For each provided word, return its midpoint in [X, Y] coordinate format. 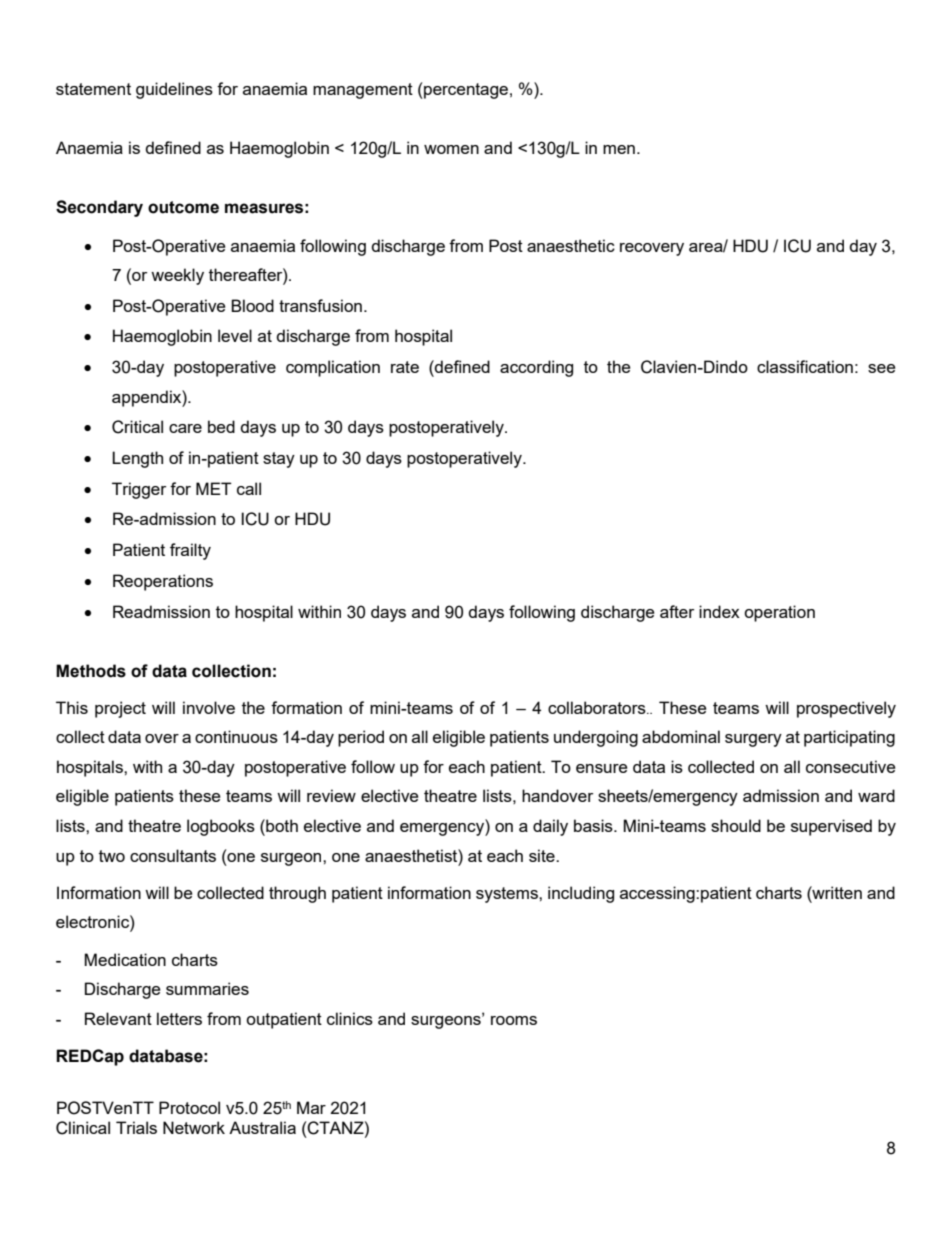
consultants [173, 855]
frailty [190, 551]
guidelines [174, 90]
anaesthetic [571, 245]
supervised [831, 827]
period [361, 738]
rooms [514, 1020]
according [536, 368]
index [719, 611]
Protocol [189, 1107]
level [235, 335]
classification [805, 366]
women [451, 149]
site [543, 855]
